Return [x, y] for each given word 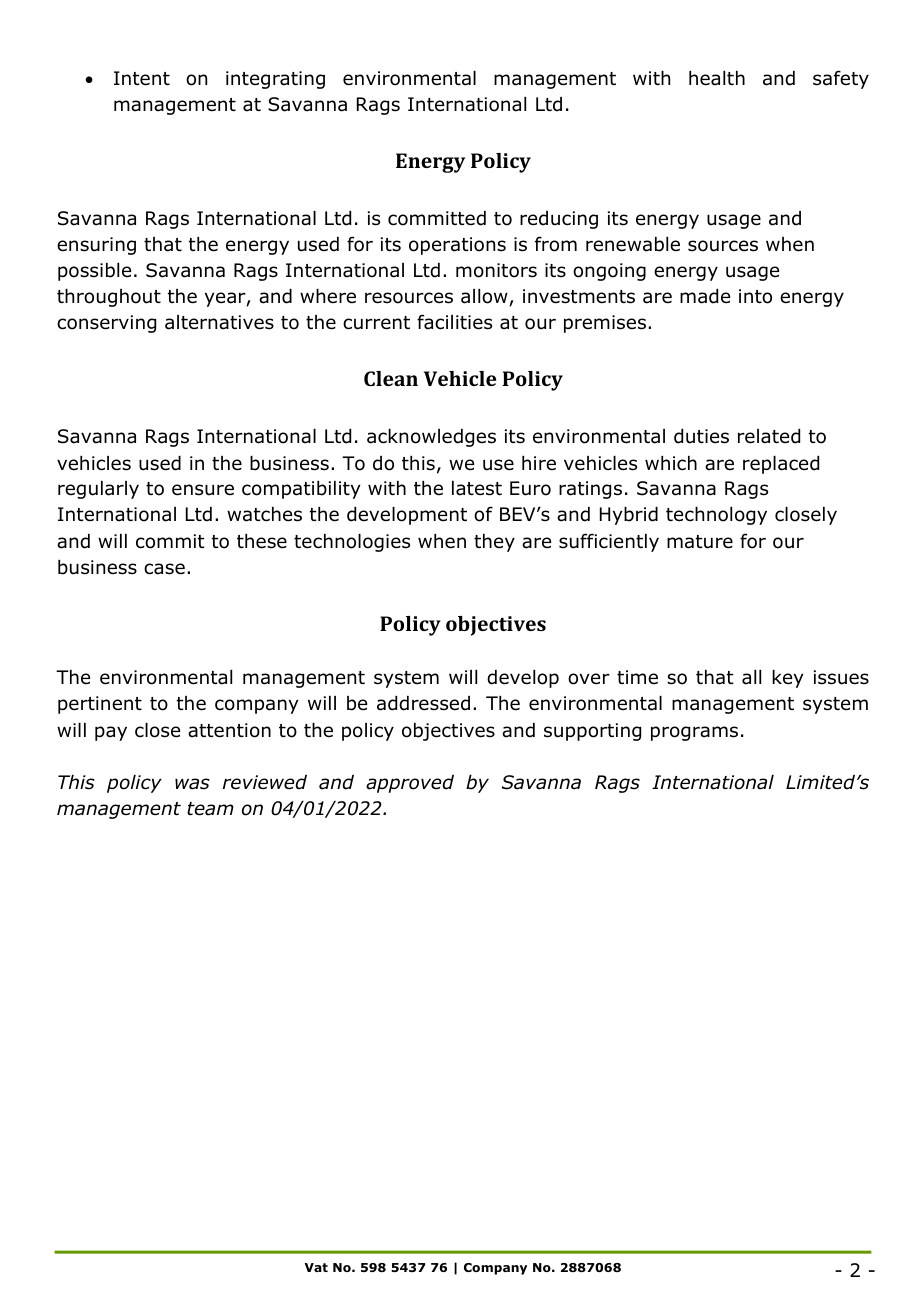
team [210, 809]
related [769, 436]
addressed [423, 703]
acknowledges [431, 438]
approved [410, 784]
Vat [316, 1267]
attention [229, 730]
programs [694, 733]
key [787, 679]
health [717, 78]
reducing [559, 220]
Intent [142, 78]
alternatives [219, 322]
